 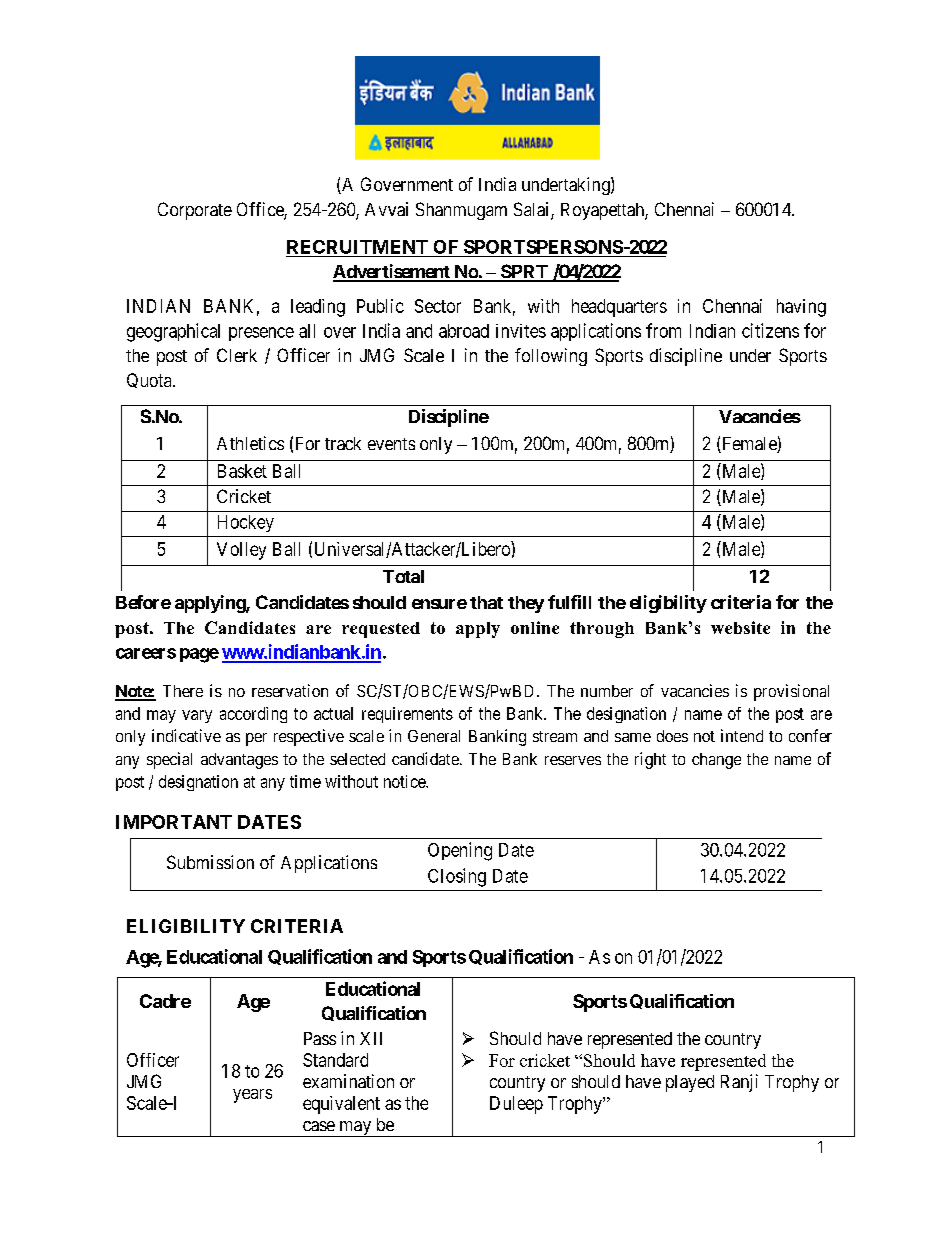 What do you see at coordinates (770, 330) in the screenshot?
I see `citizens` at bounding box center [770, 330].
